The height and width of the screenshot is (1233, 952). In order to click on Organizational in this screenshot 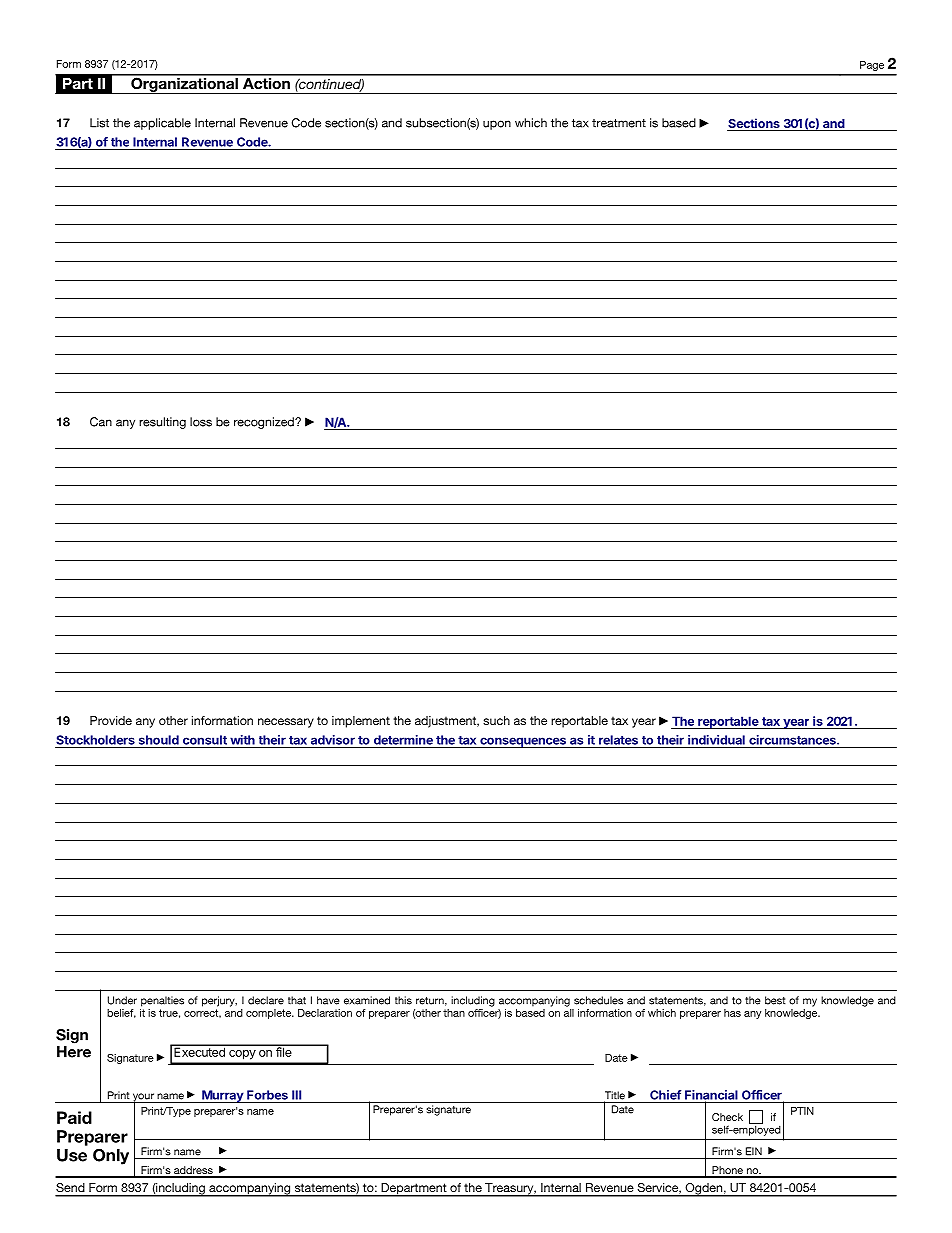, I will do `click(184, 84)`.
